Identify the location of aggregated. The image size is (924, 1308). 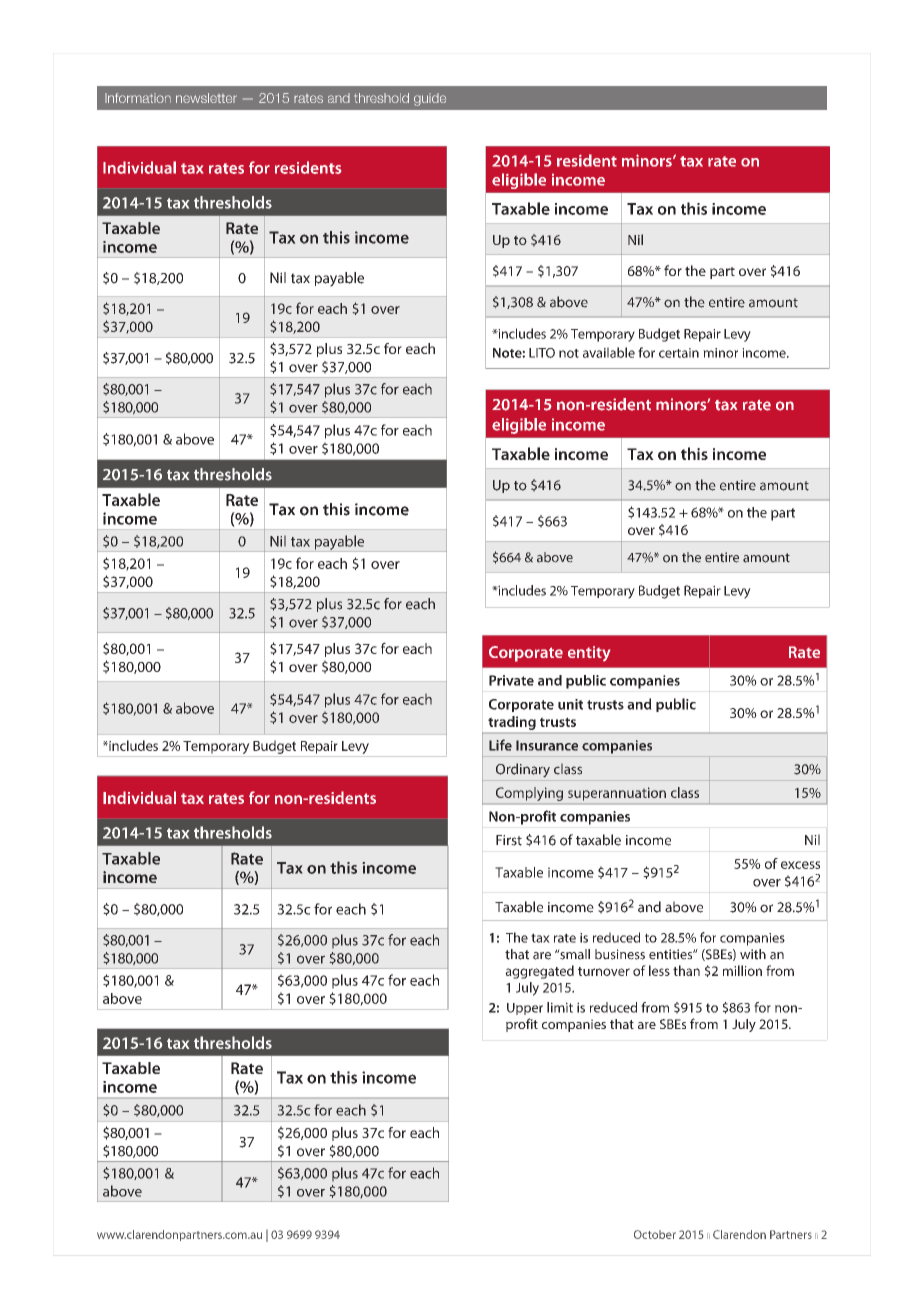
(539, 972).
